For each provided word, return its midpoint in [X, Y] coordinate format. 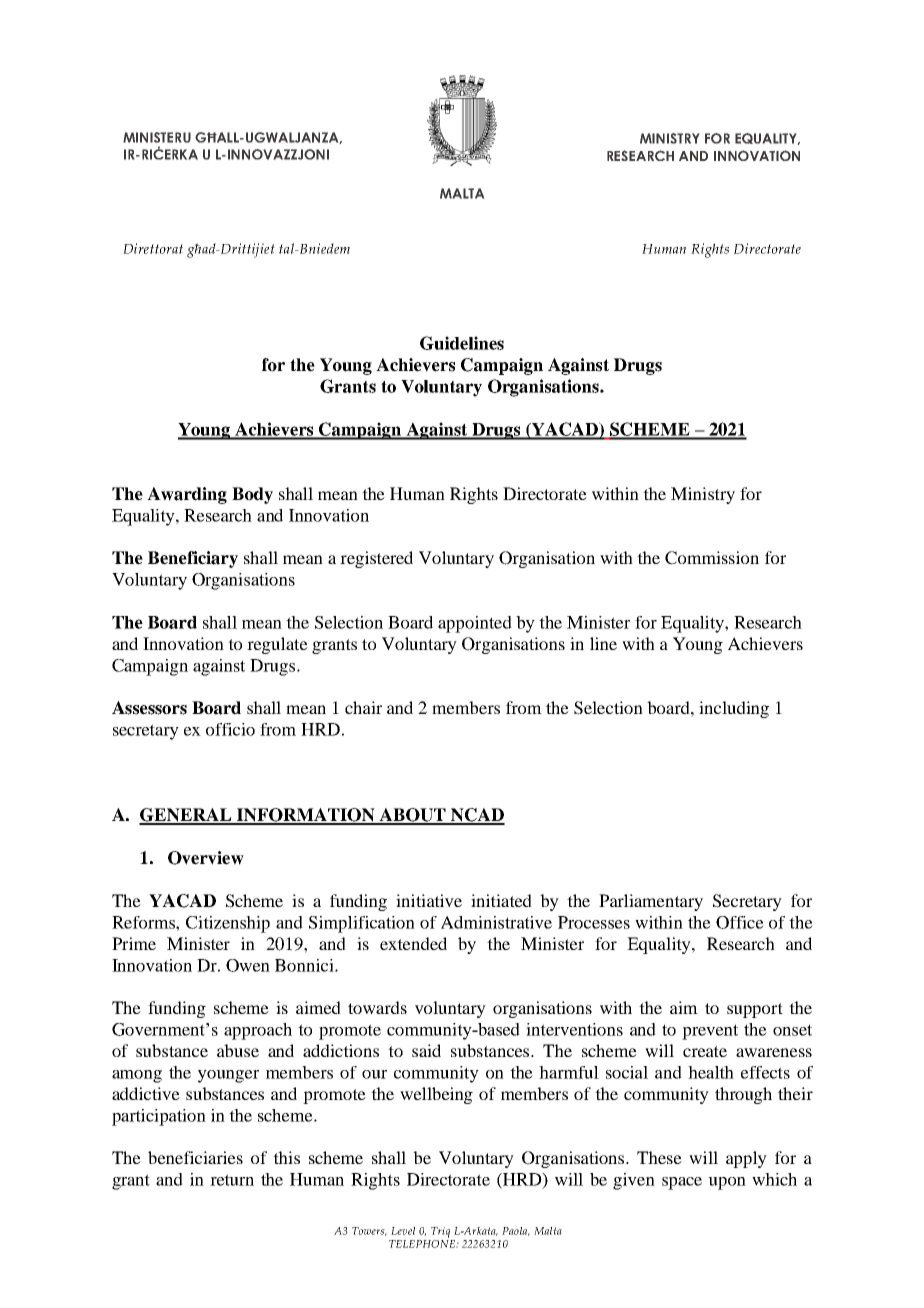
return [232, 1180]
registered [376, 559]
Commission [712, 558]
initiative [429, 900]
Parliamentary [651, 902]
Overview [206, 858]
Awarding [187, 495]
